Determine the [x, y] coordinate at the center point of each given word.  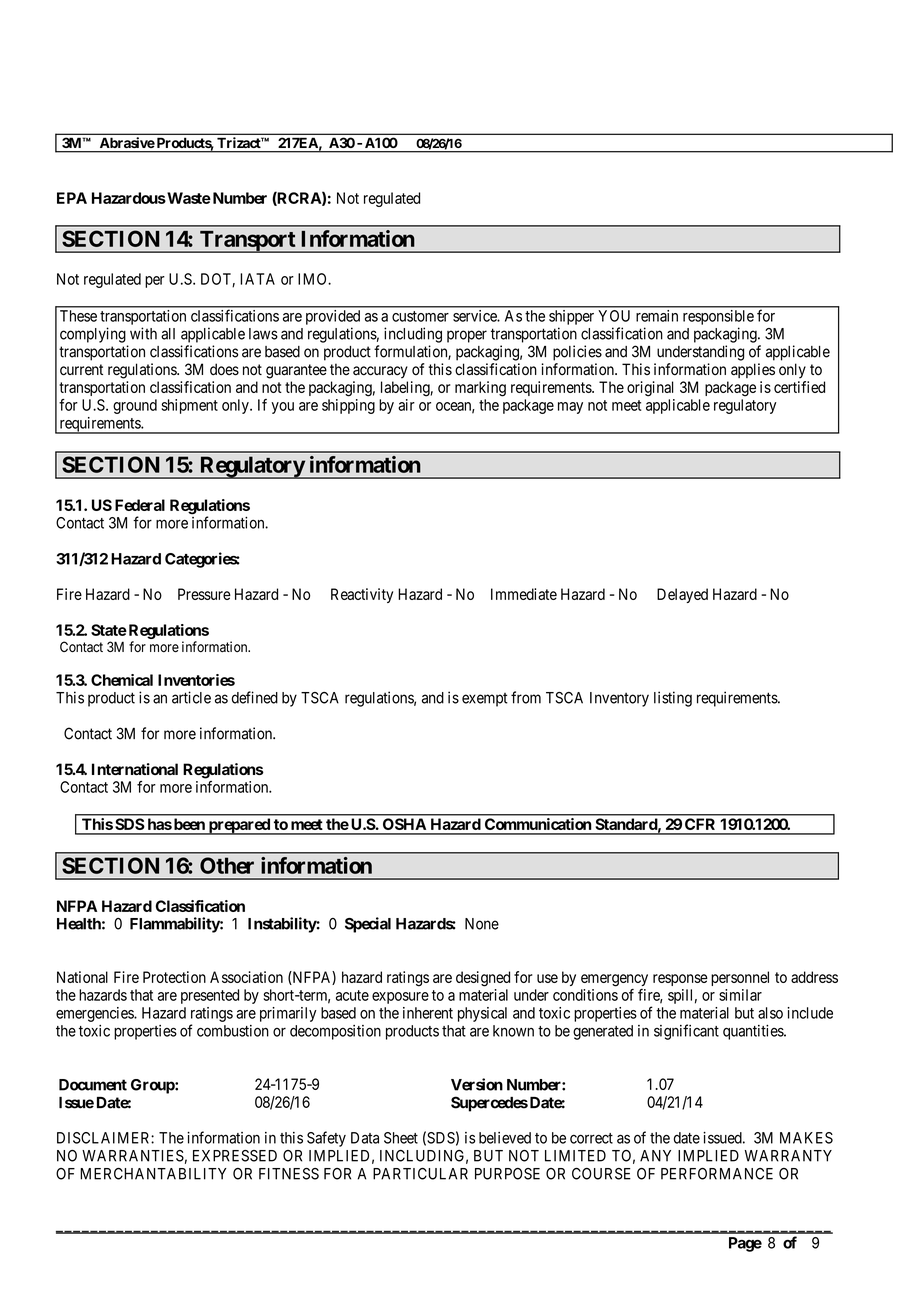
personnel [740, 978]
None [482, 924]
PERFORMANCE [717, 1174]
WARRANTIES [133, 1156]
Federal [140, 505]
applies [753, 370]
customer [420, 316]
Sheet [401, 1138]
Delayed [682, 595]
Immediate [524, 594]
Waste [188, 198]
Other [227, 865]
